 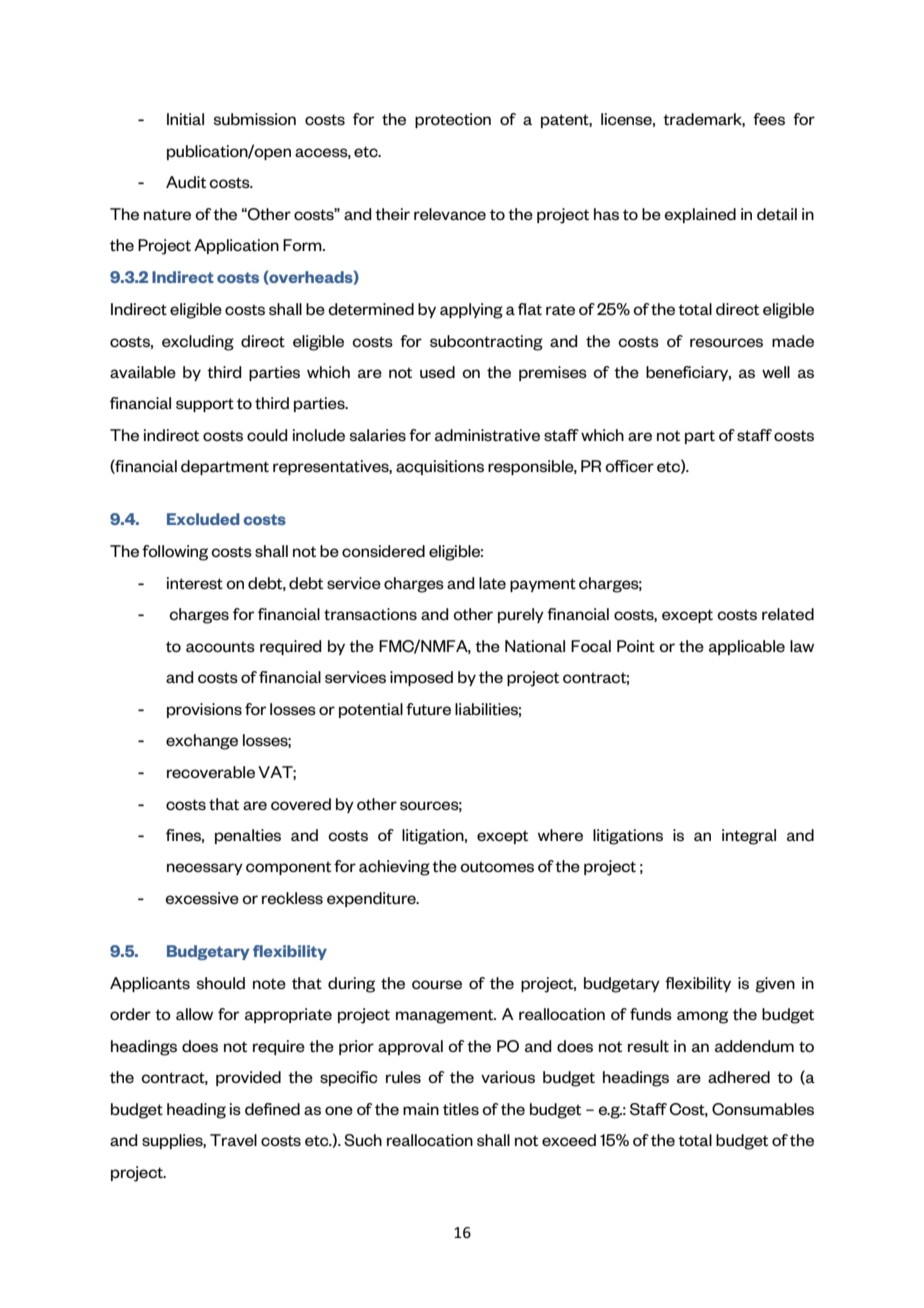 I want to click on fees, so click(x=769, y=119).
